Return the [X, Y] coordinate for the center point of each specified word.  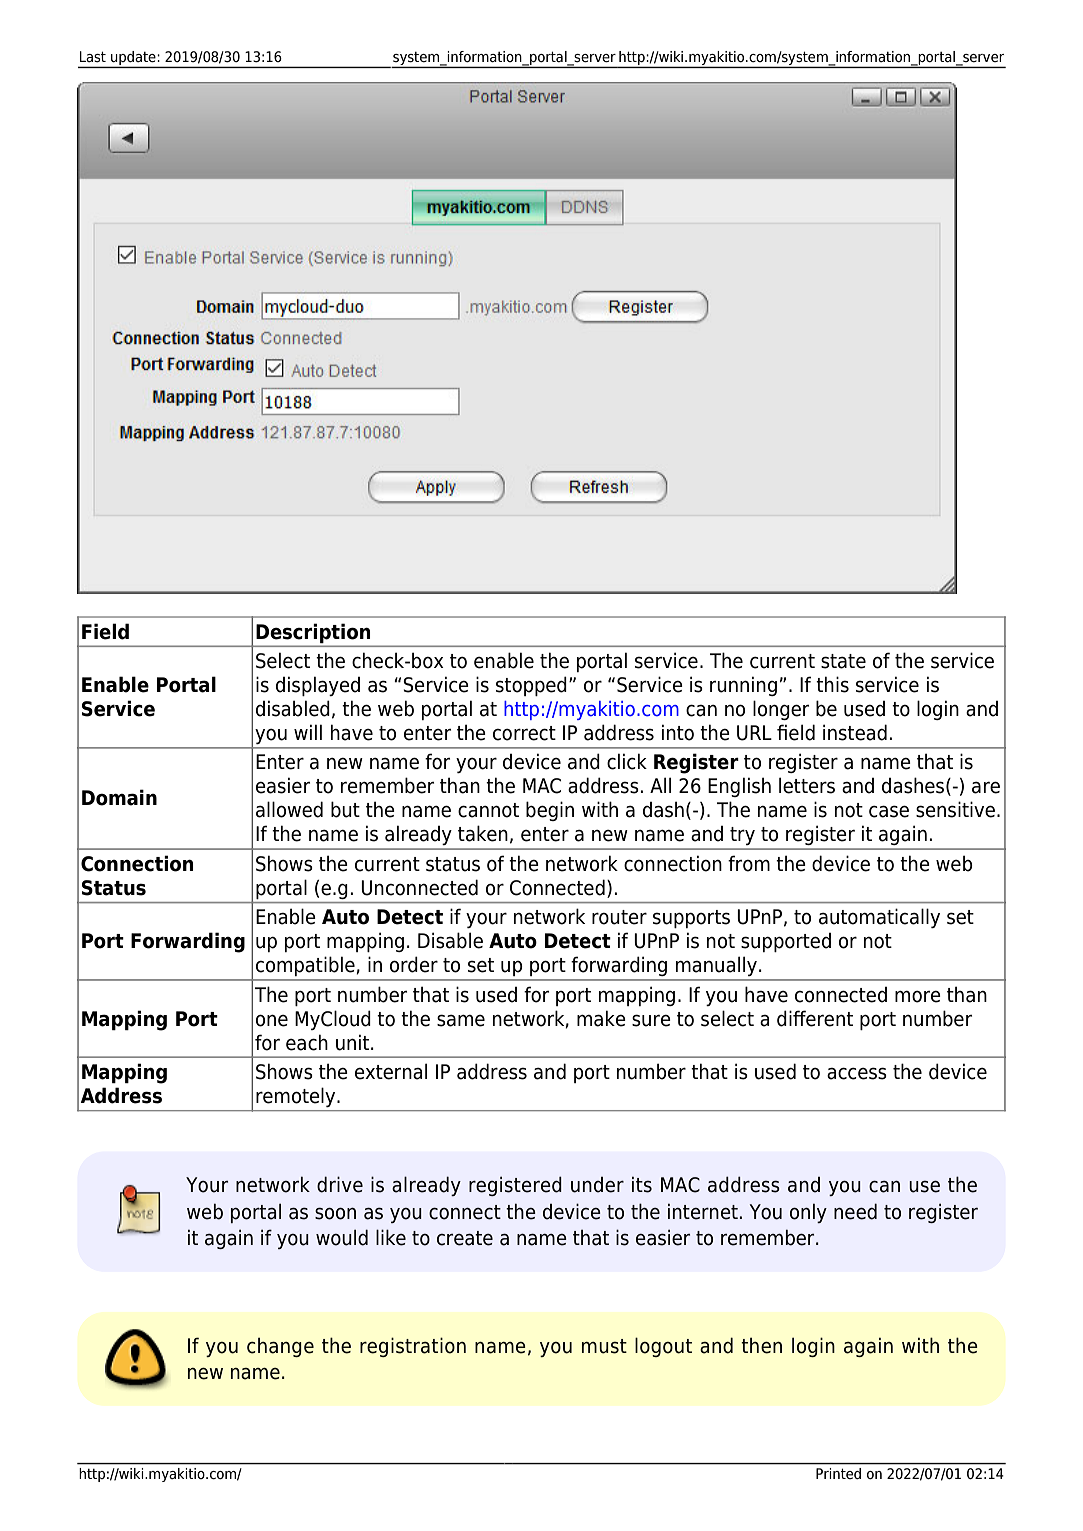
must [604, 1346]
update [133, 58]
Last [93, 57]
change [280, 1347]
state [843, 661]
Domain [119, 797]
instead [855, 732]
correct [524, 733]
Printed [838, 1473]
